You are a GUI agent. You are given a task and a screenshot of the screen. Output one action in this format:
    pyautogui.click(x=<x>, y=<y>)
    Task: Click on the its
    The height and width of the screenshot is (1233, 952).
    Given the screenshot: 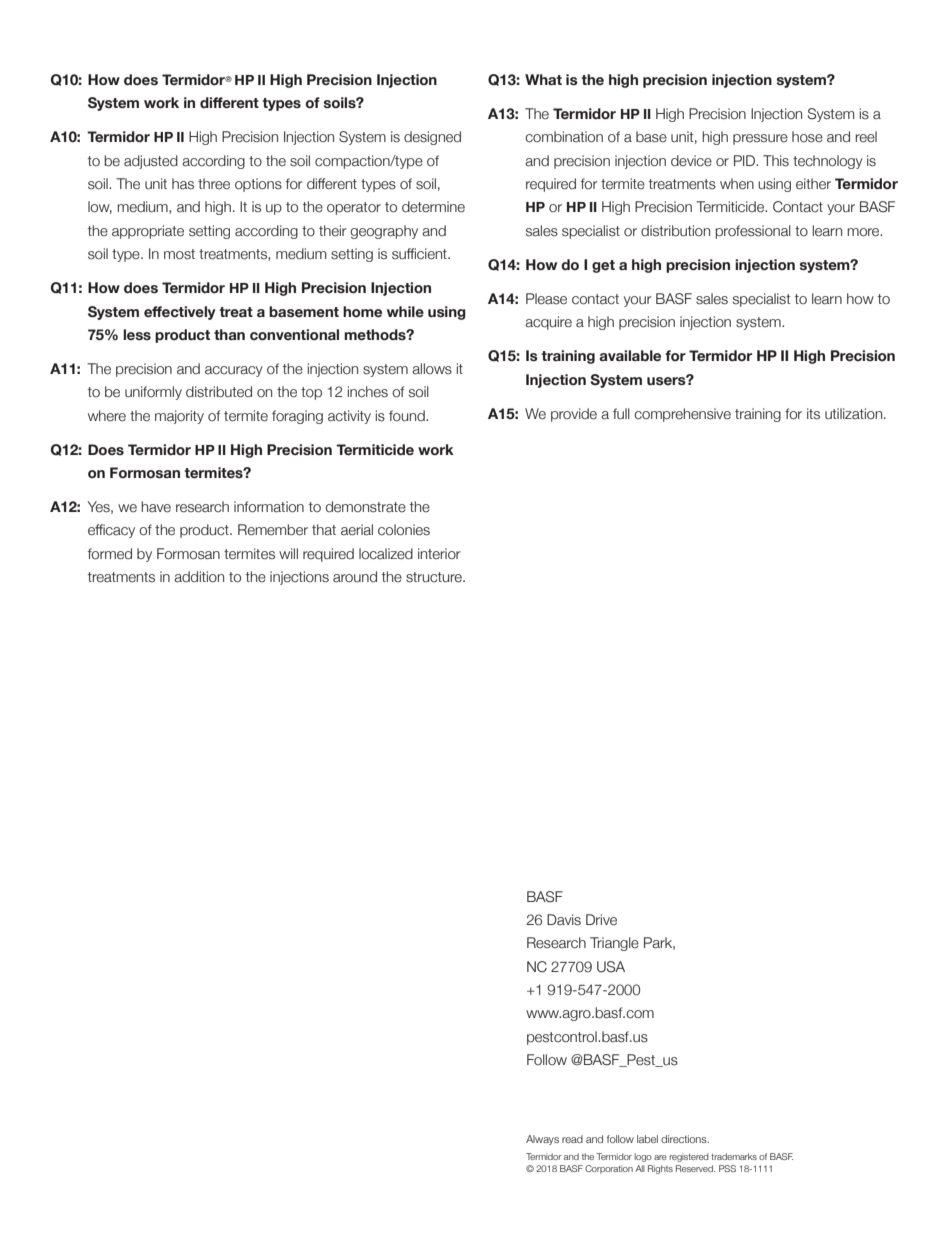 What is the action you would take?
    pyautogui.click(x=813, y=414)
